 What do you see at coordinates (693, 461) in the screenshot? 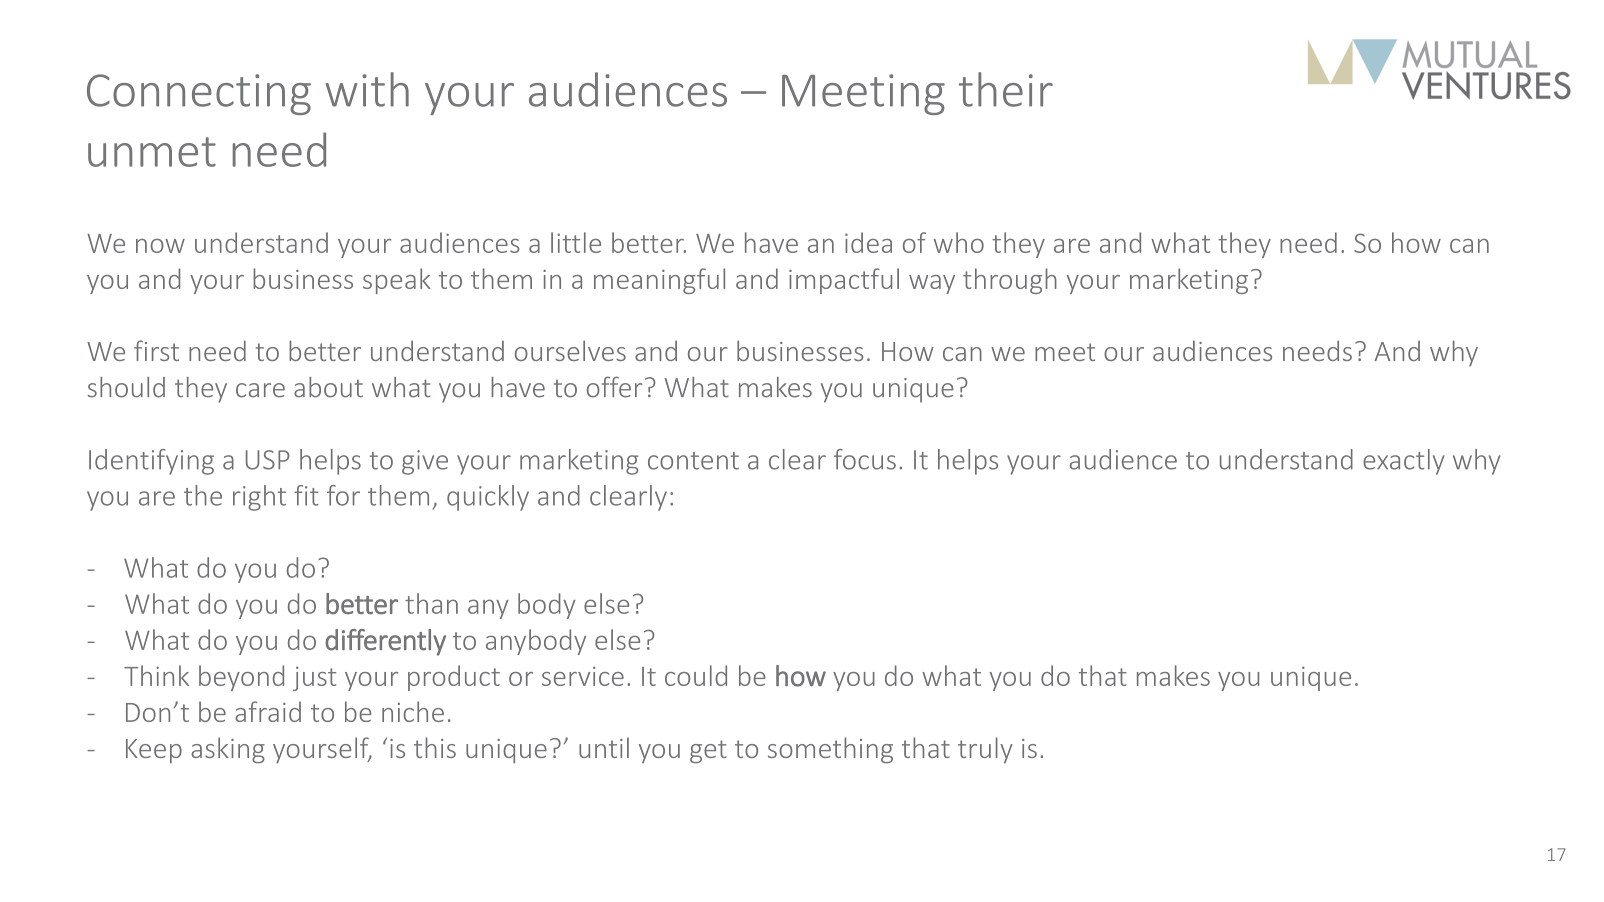
I see `content` at bounding box center [693, 461].
